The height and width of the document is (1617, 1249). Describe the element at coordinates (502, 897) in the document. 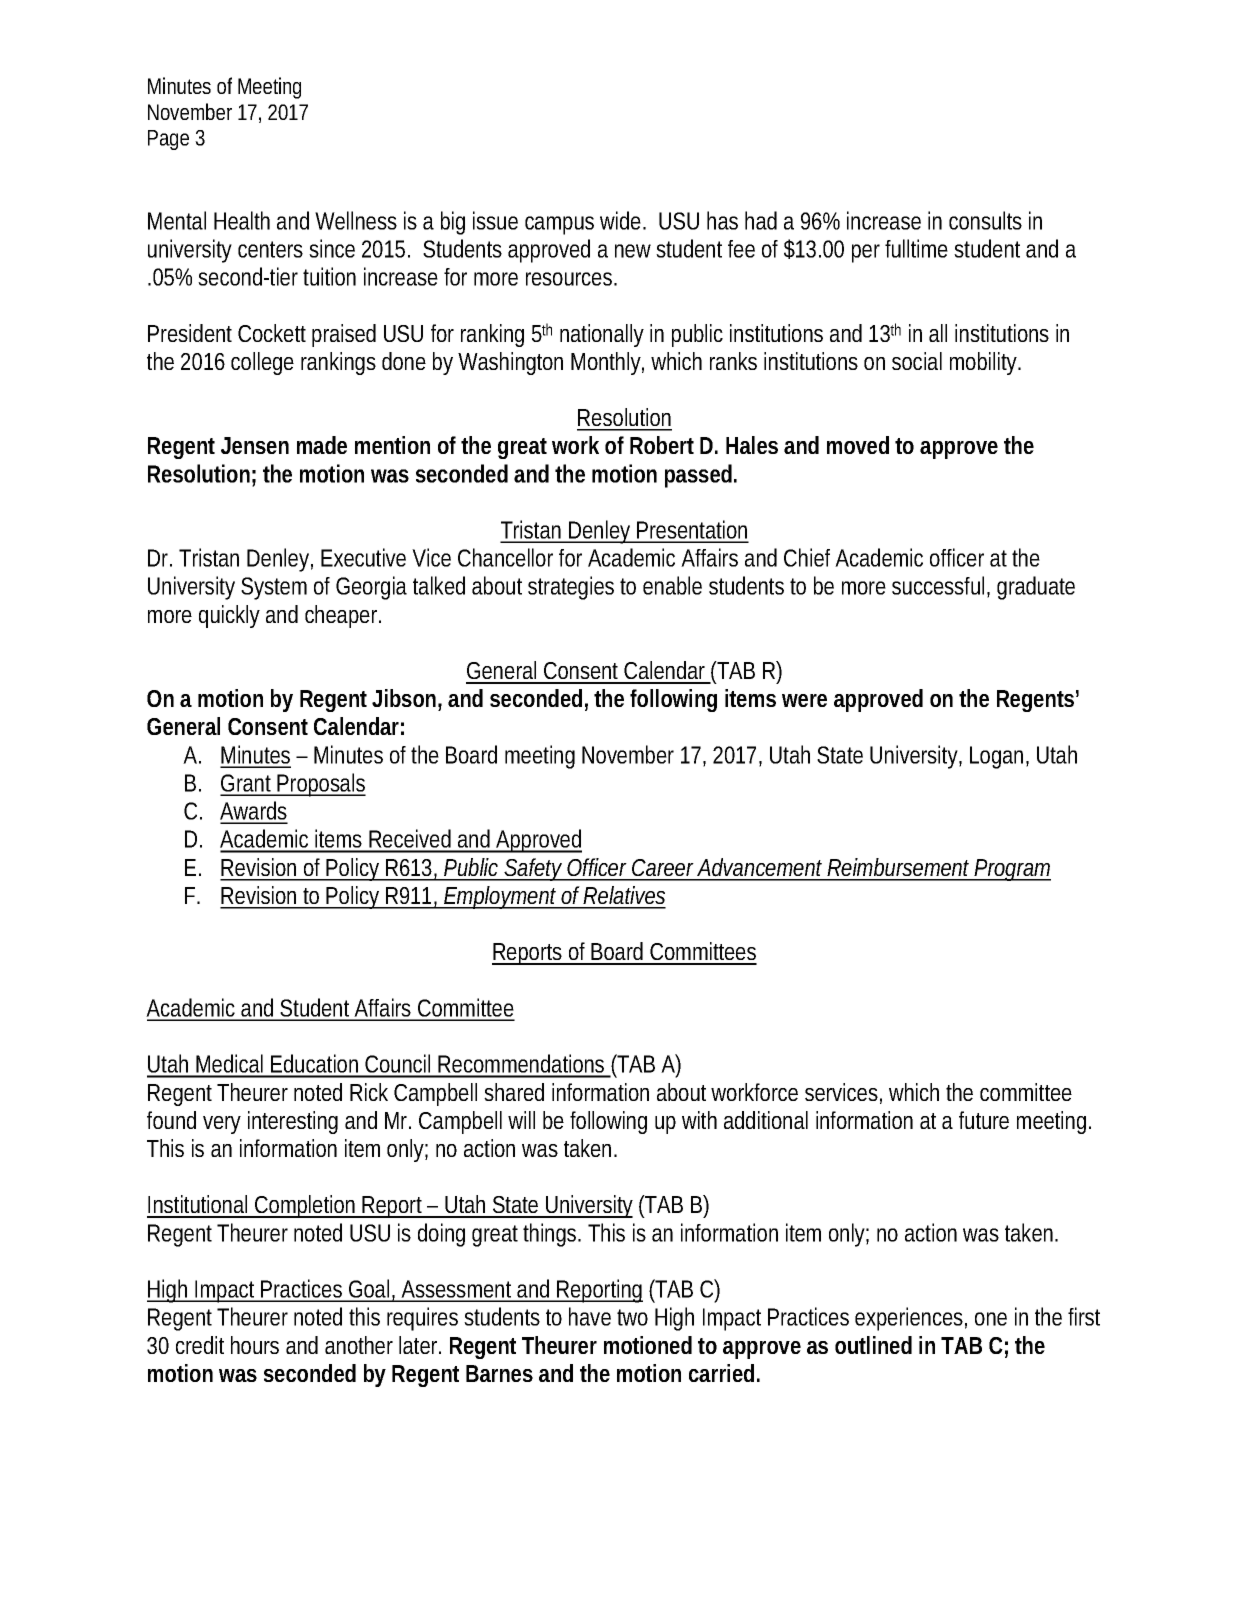

I see `Employment` at that location.
